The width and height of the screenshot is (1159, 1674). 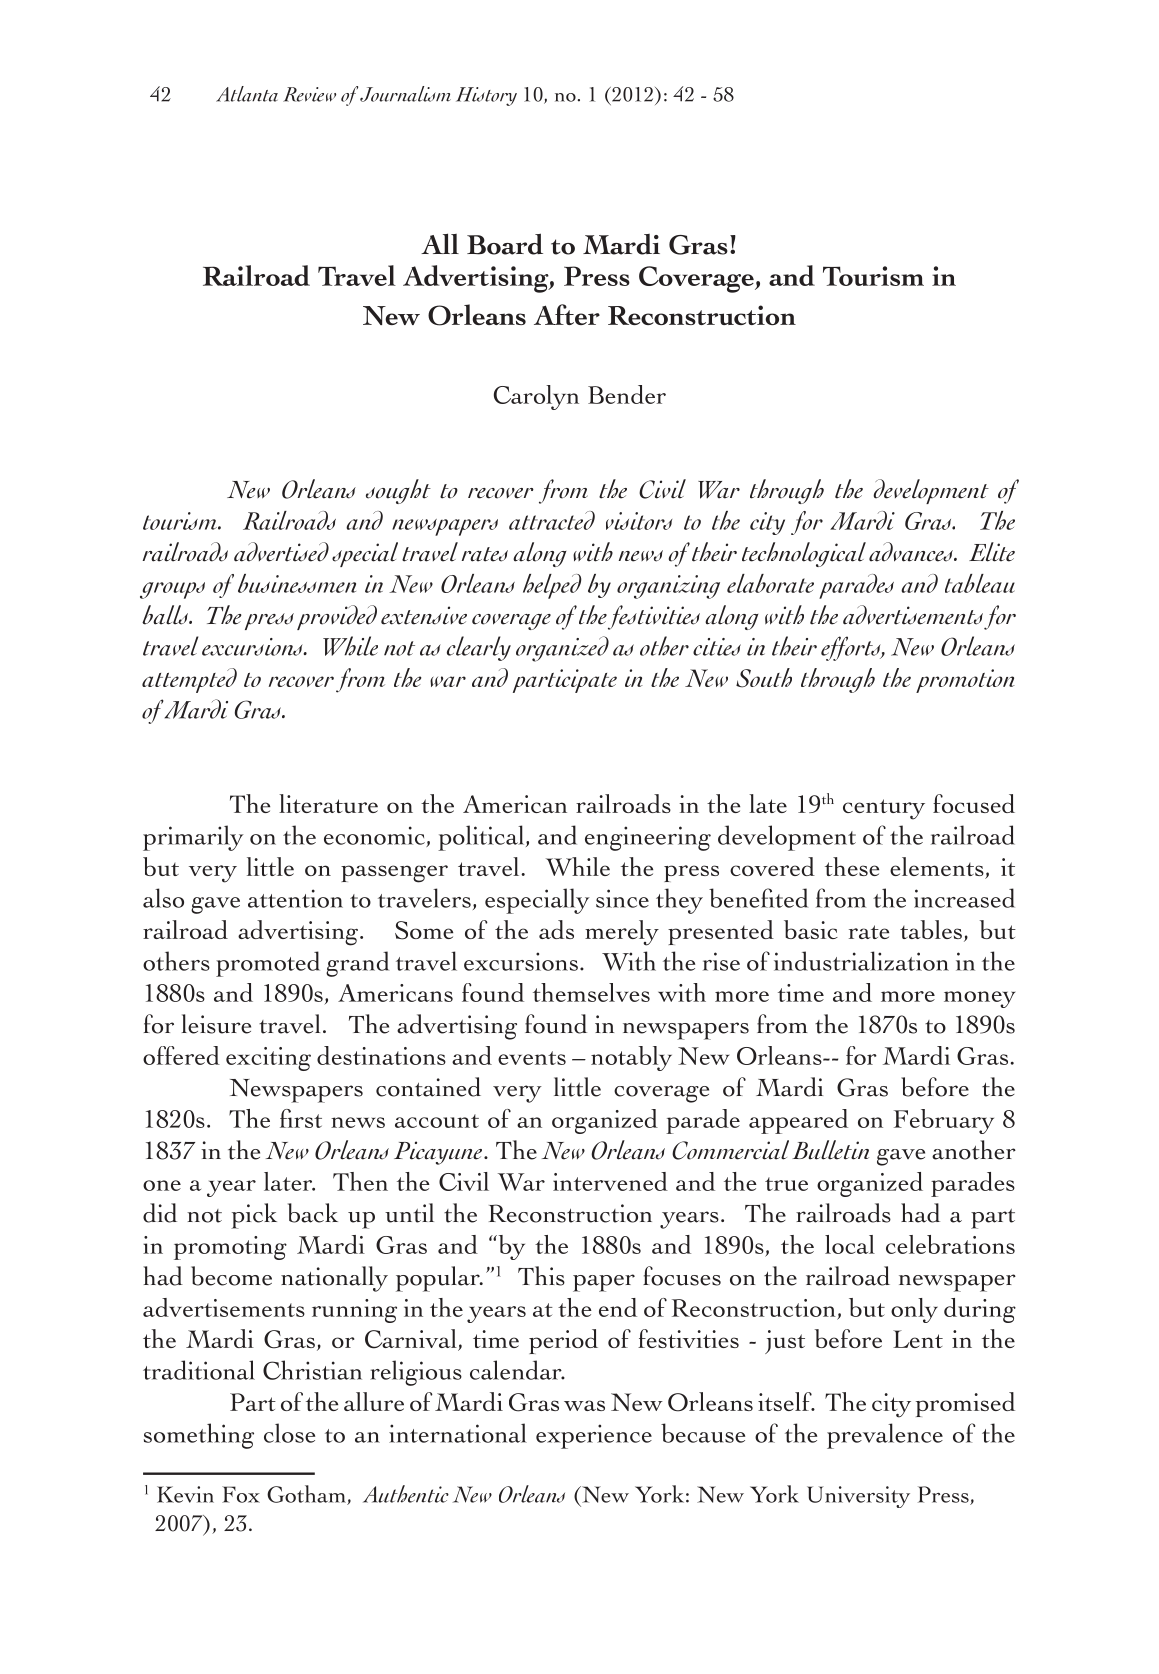 What do you see at coordinates (216, 1024) in the screenshot?
I see `leisure` at bounding box center [216, 1024].
